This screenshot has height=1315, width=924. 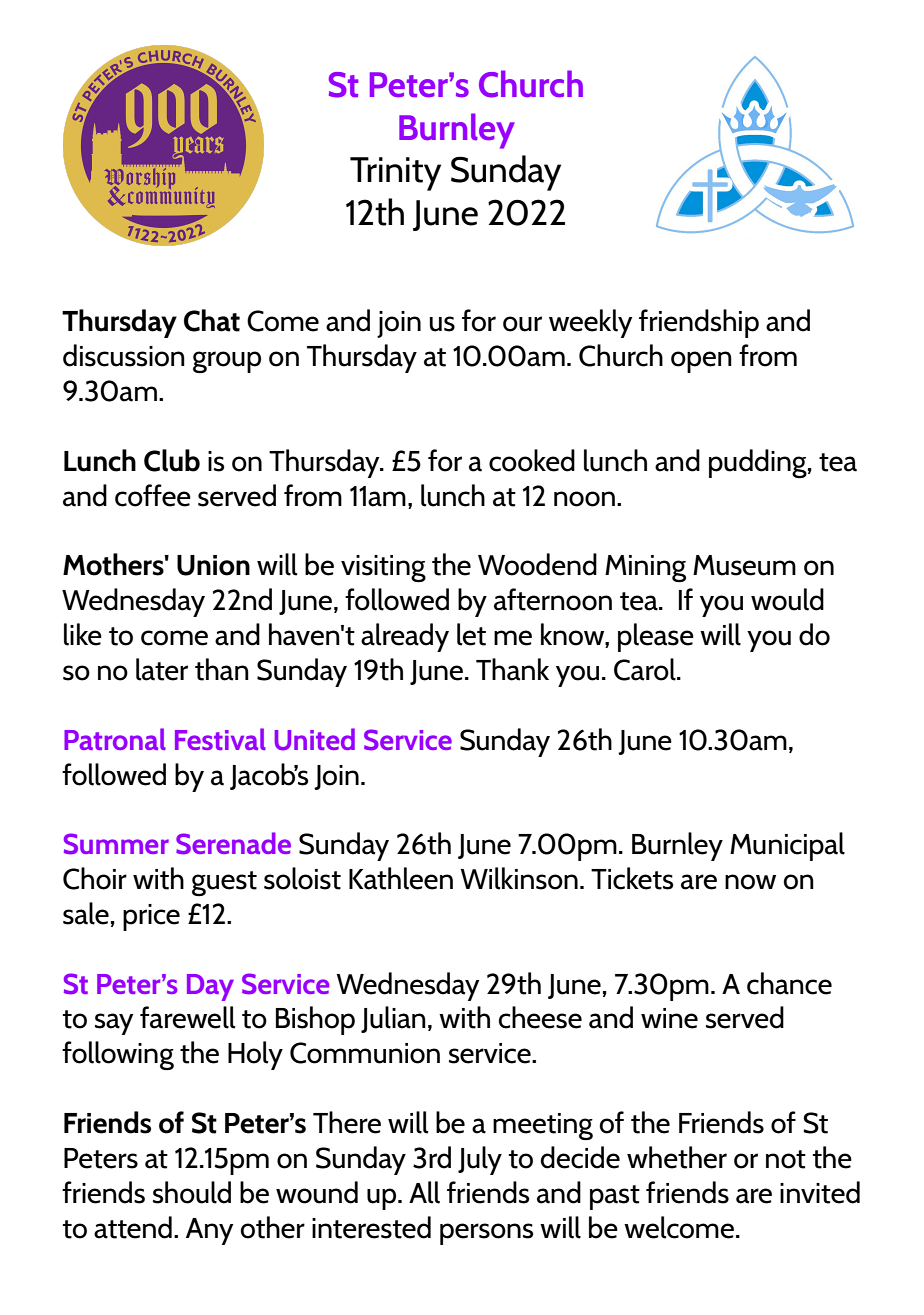 I want to click on visiting, so click(x=383, y=568).
